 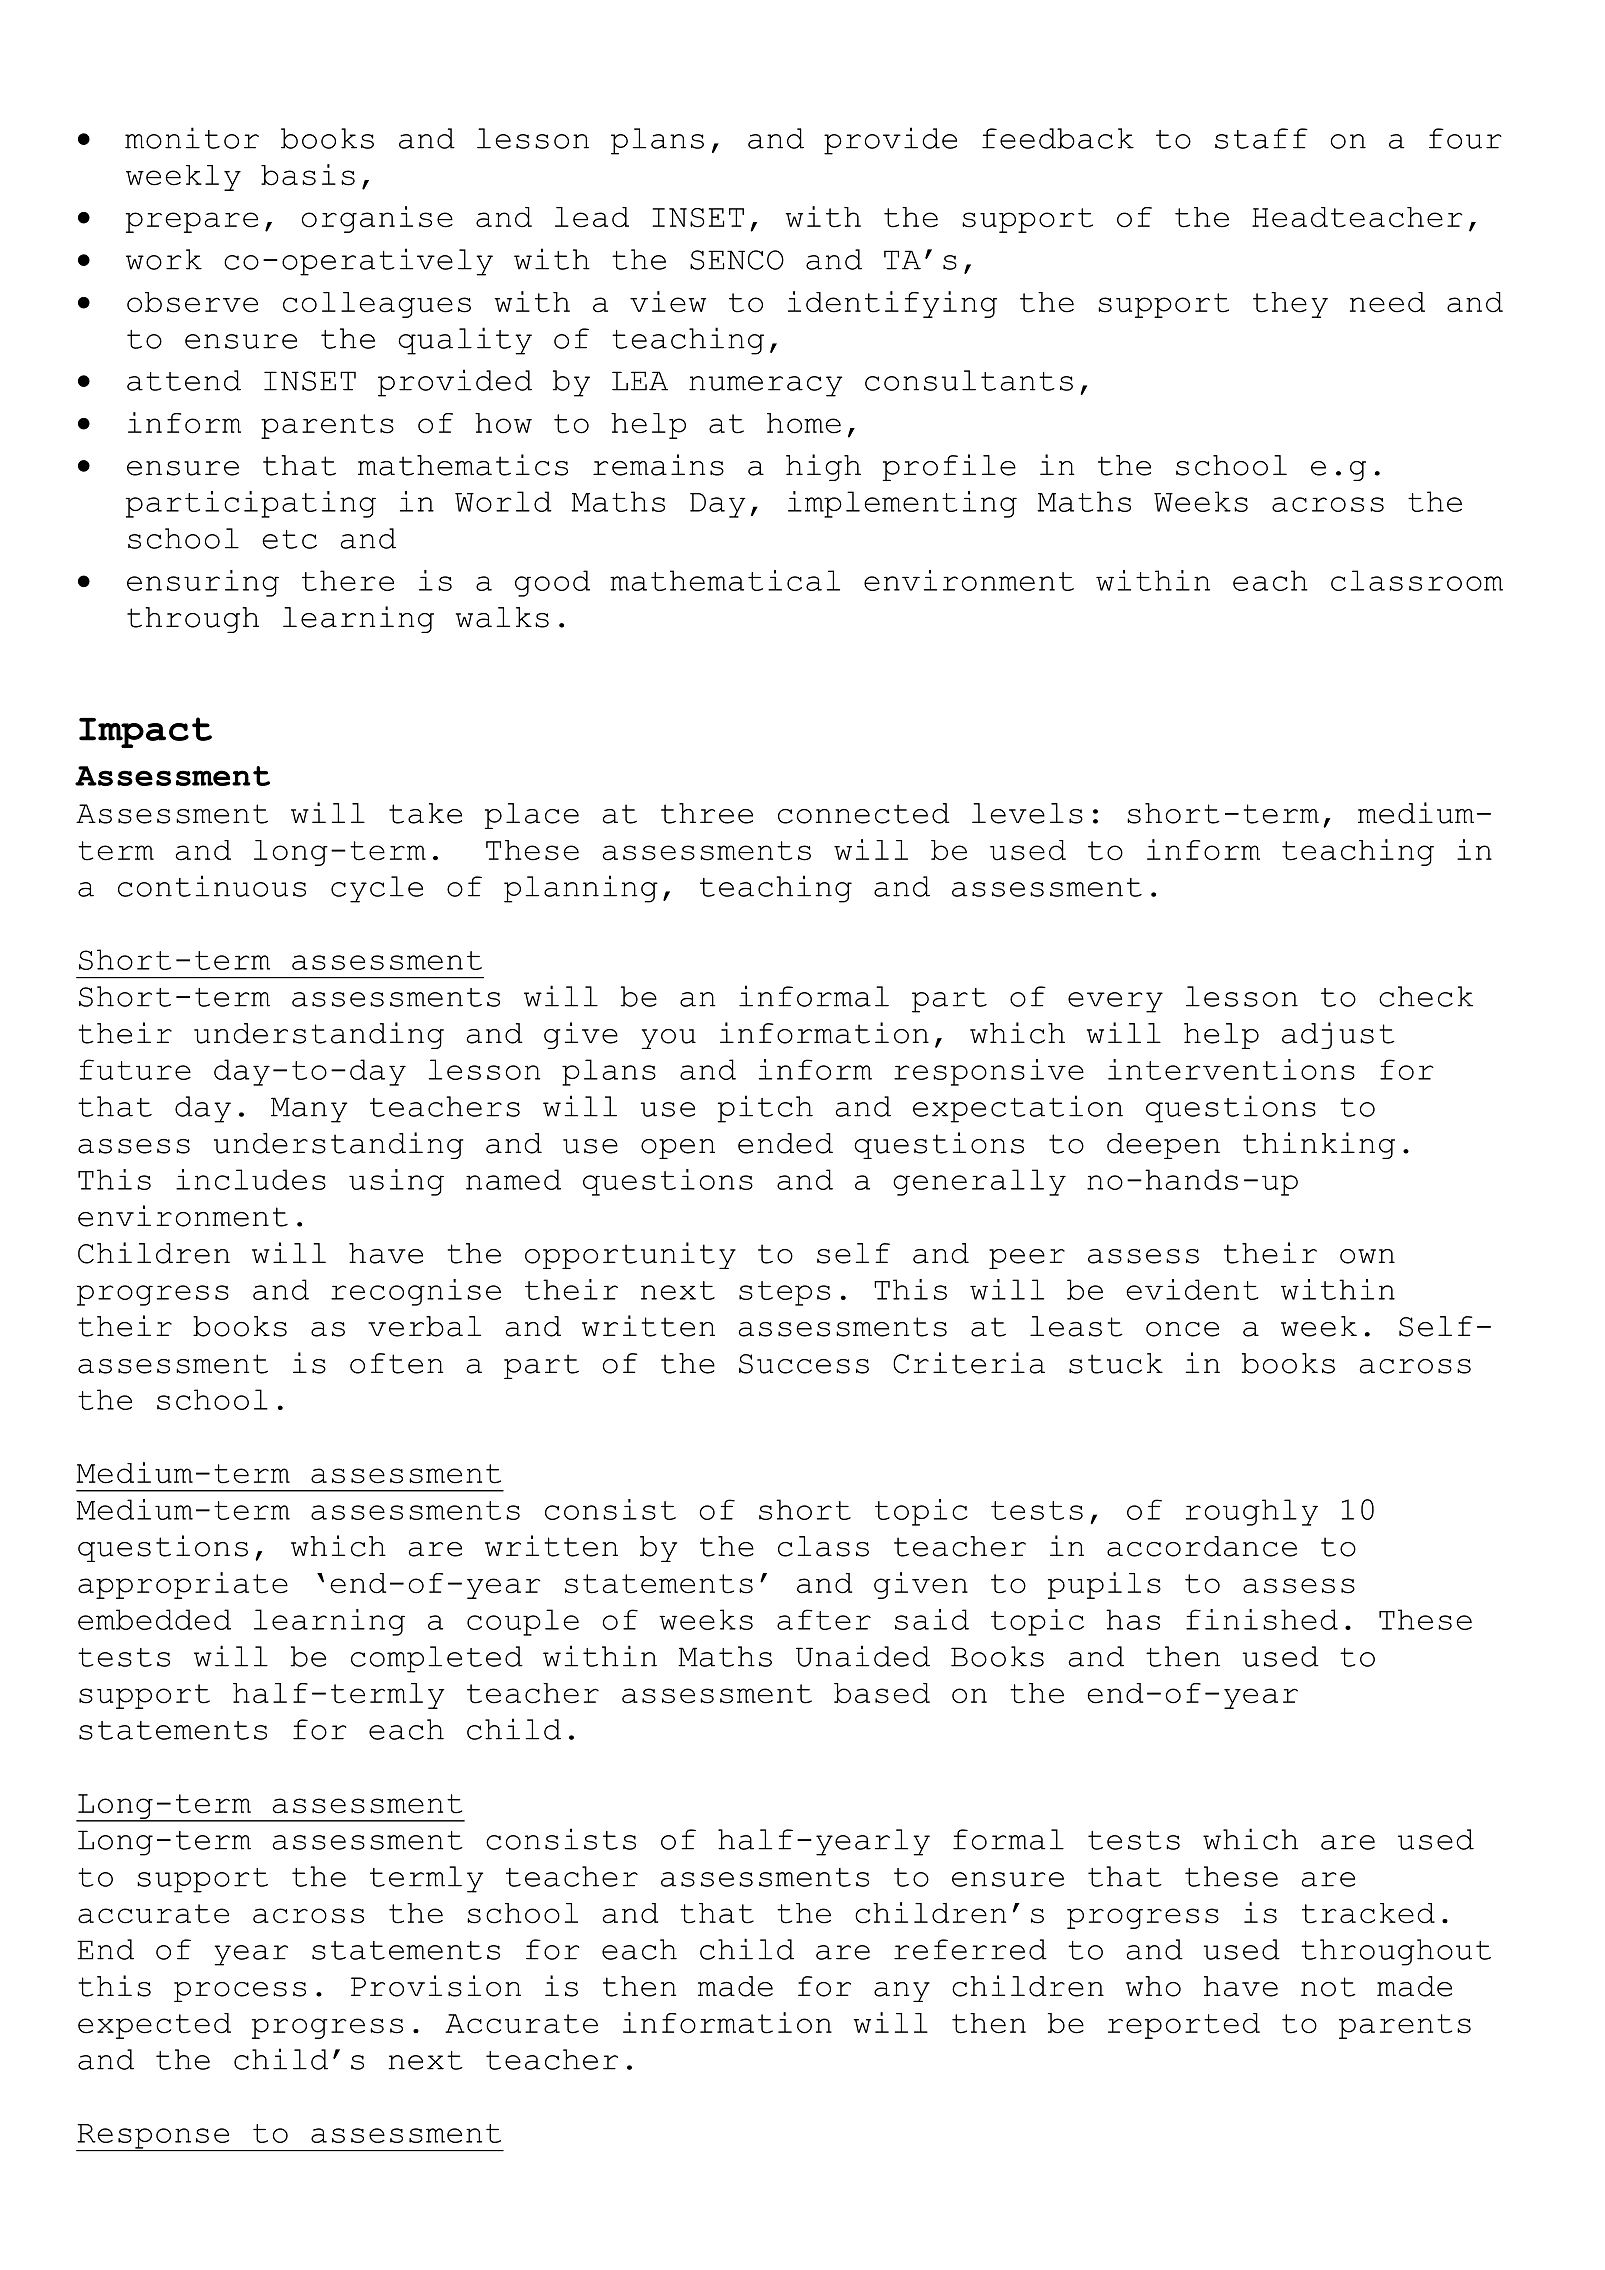 I want to click on referred, so click(x=970, y=1949).
